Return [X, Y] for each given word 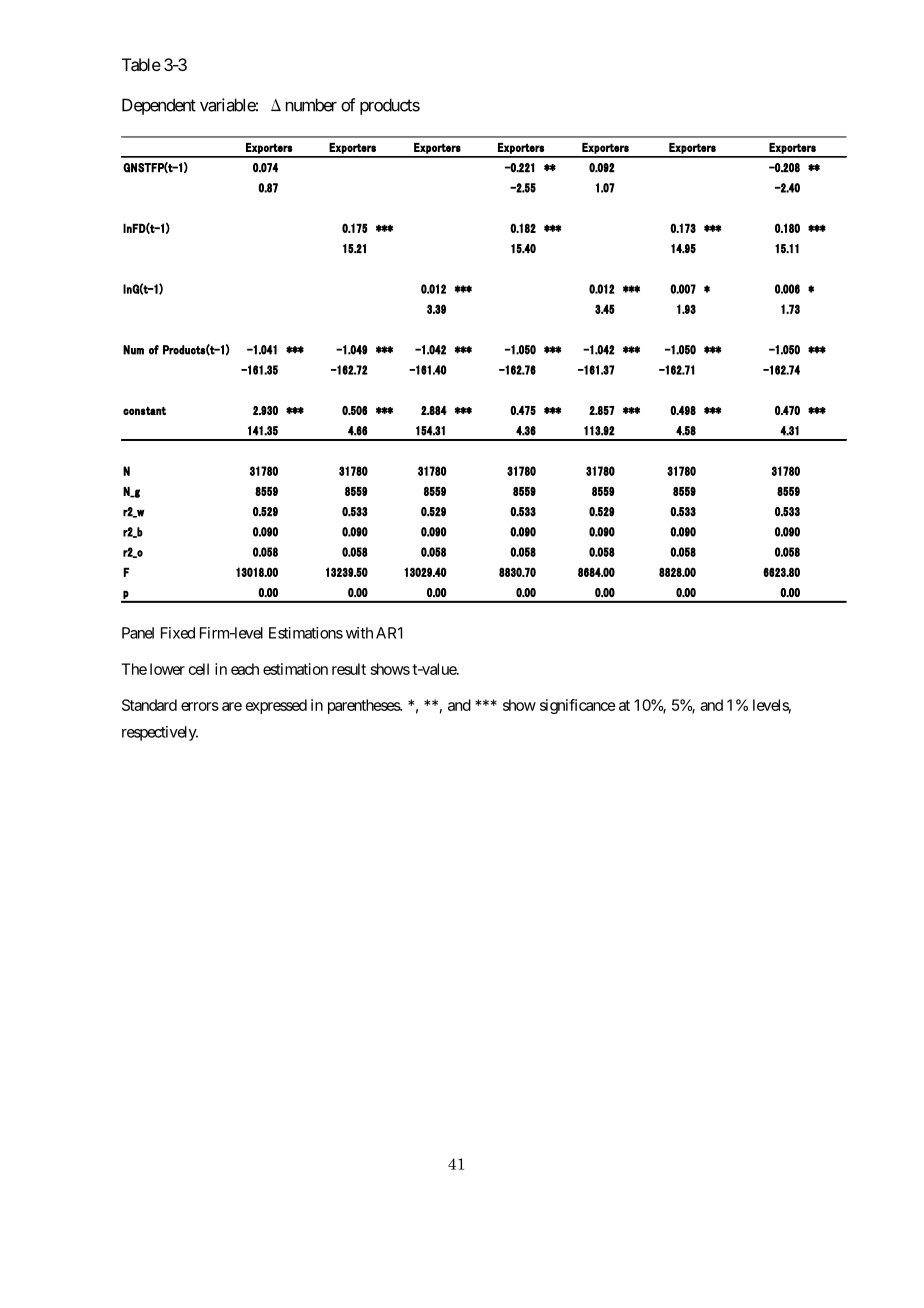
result [349, 669]
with [359, 633]
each [245, 669]
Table [141, 64]
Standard [149, 705]
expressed [276, 706]
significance [578, 706]
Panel [138, 633]
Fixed [178, 633]
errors [200, 706]
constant [144, 411]
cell [199, 669]
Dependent [159, 106]
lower [167, 669]
